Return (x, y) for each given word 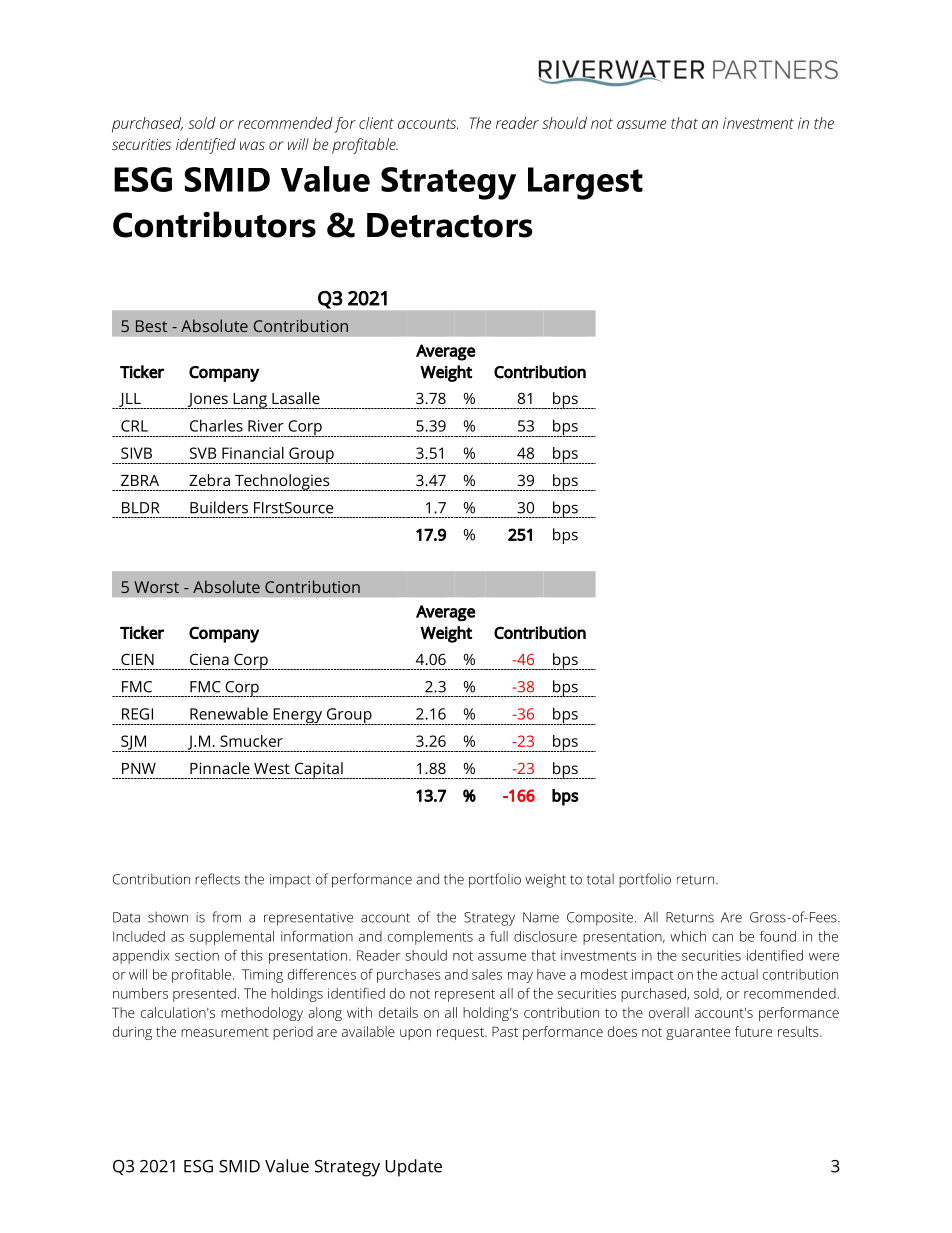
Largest (585, 183)
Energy (297, 716)
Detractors (450, 225)
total (600, 879)
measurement (225, 1032)
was (252, 145)
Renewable (229, 713)
